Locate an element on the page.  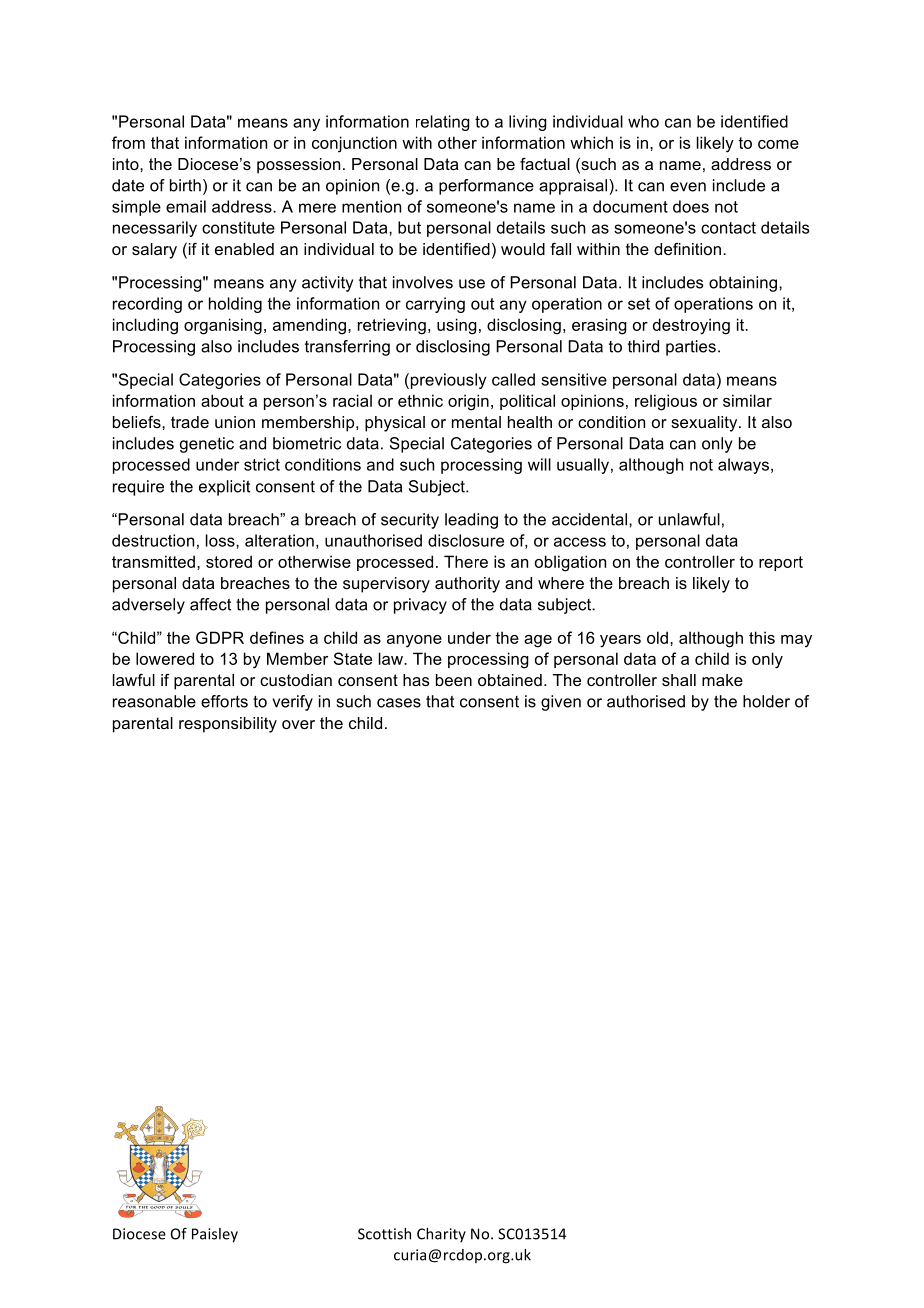
leading is located at coordinates (471, 521).
